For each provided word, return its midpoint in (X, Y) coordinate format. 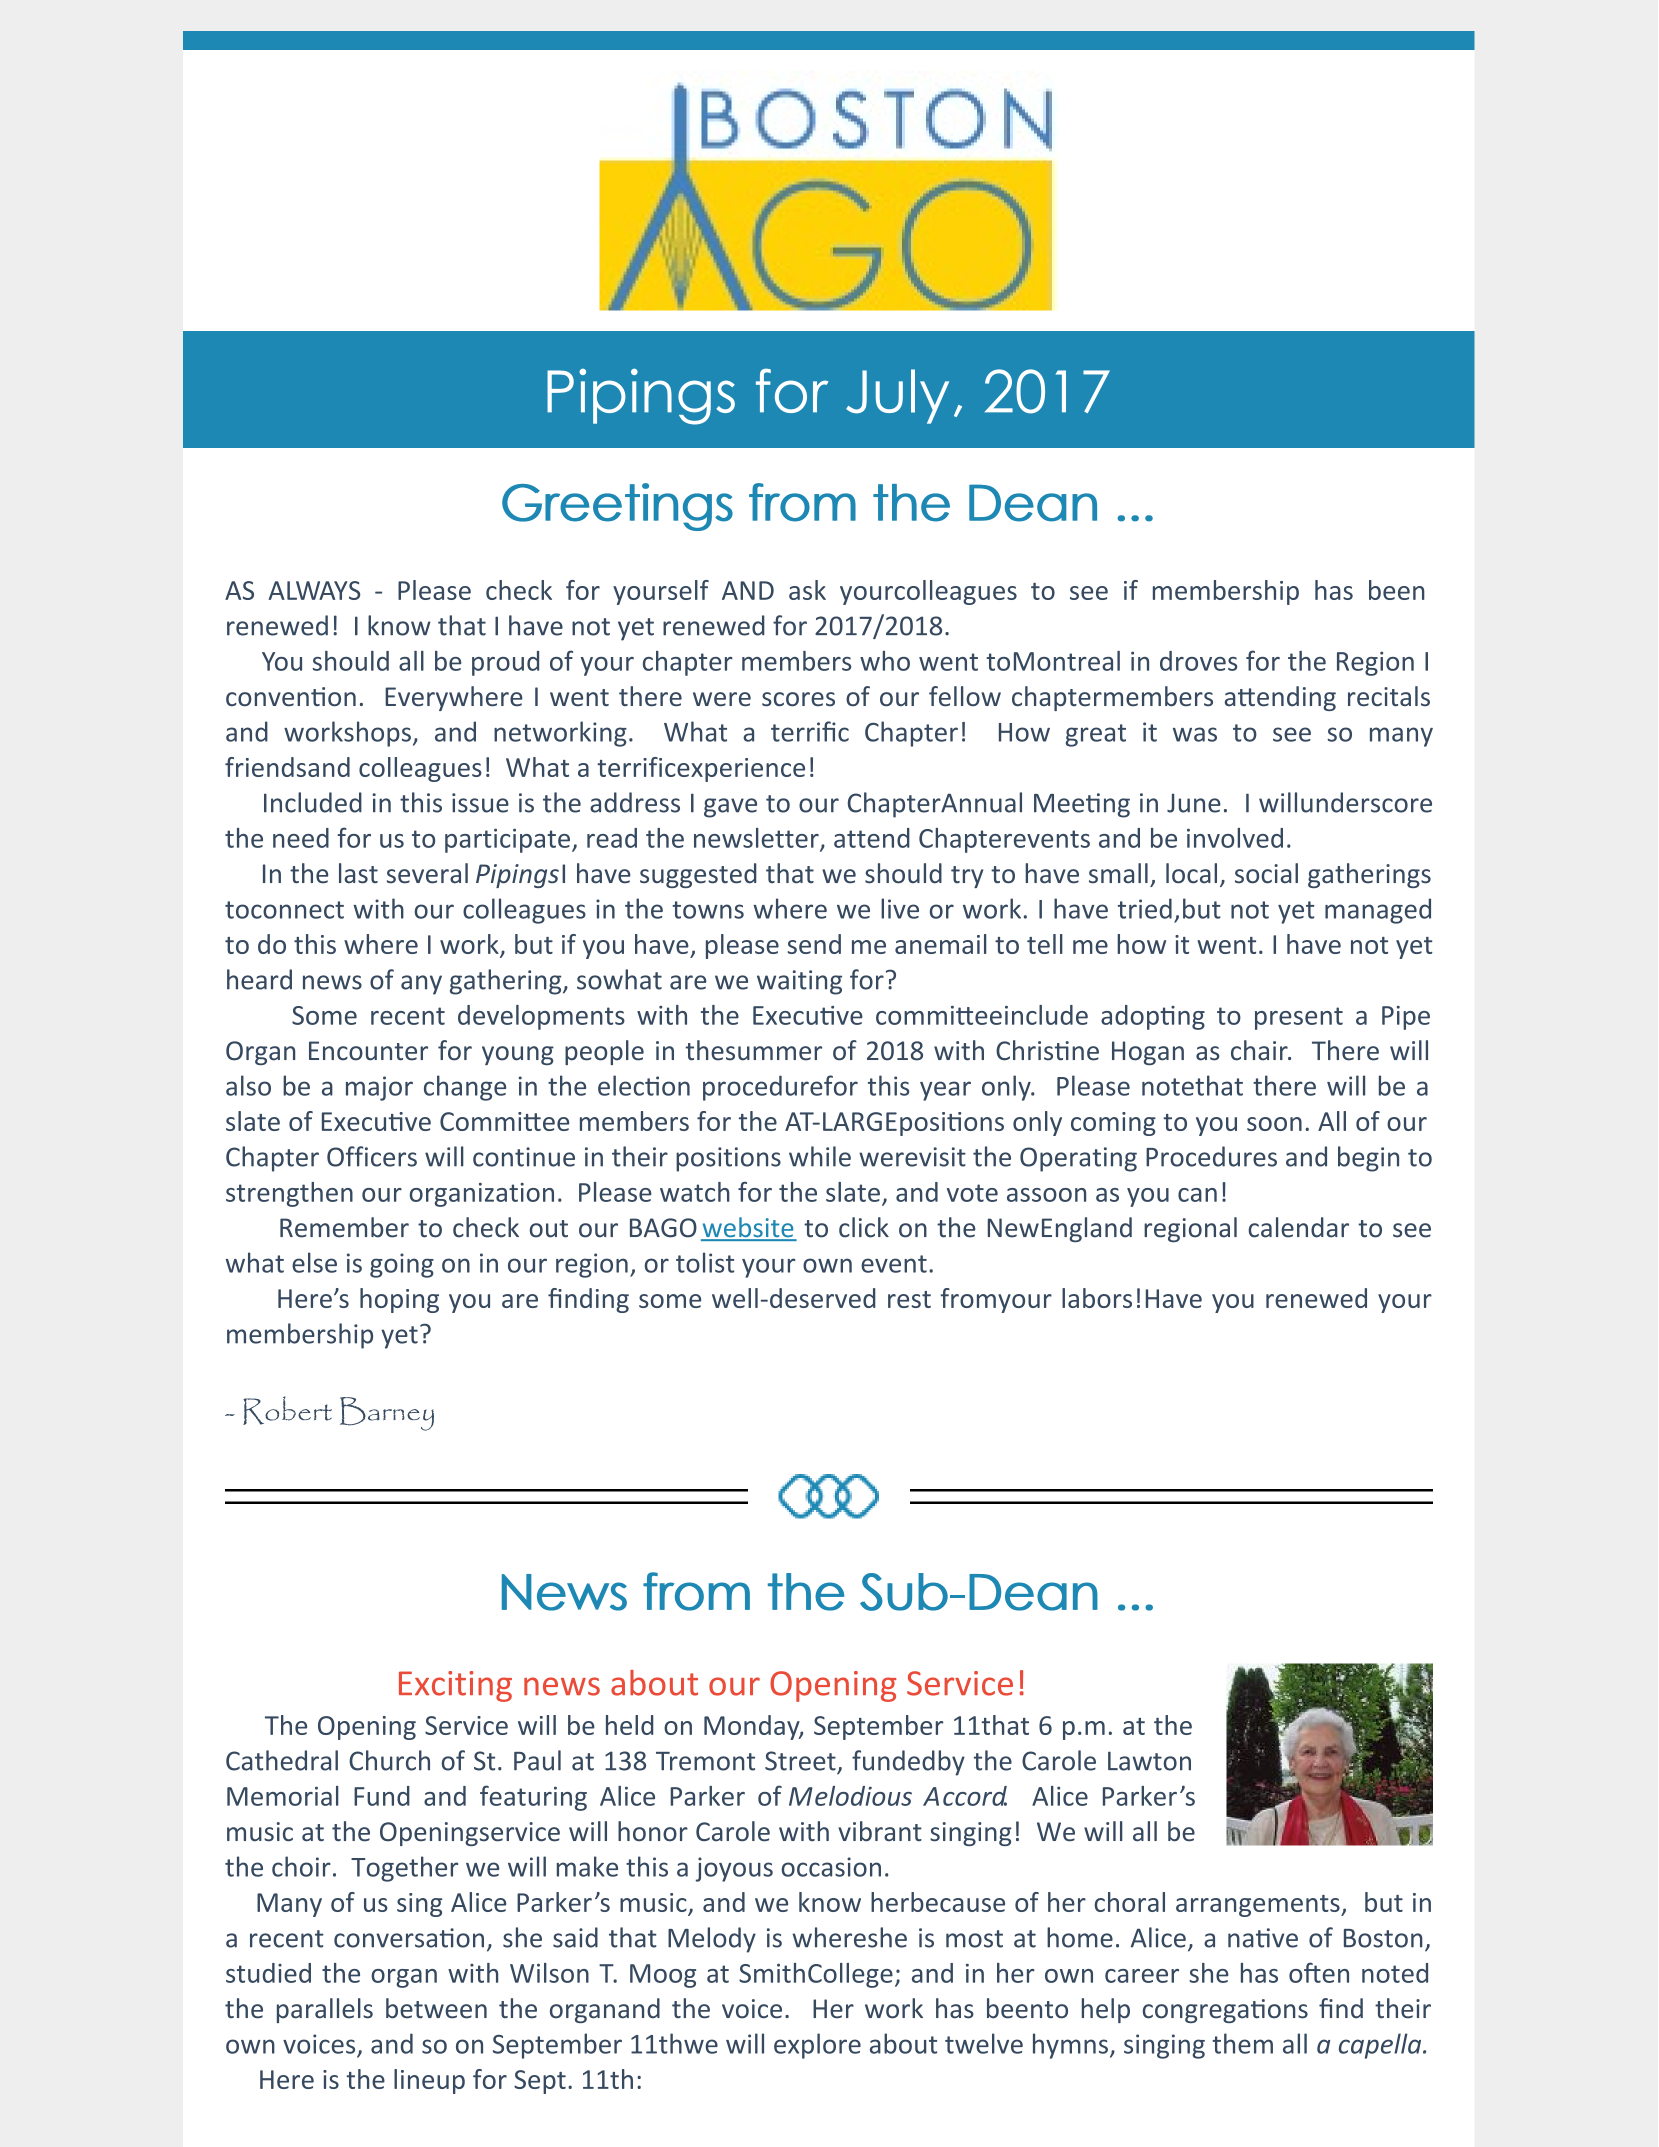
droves (1198, 661)
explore (817, 2046)
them (1242, 2043)
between (436, 2008)
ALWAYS (314, 590)
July (897, 396)
